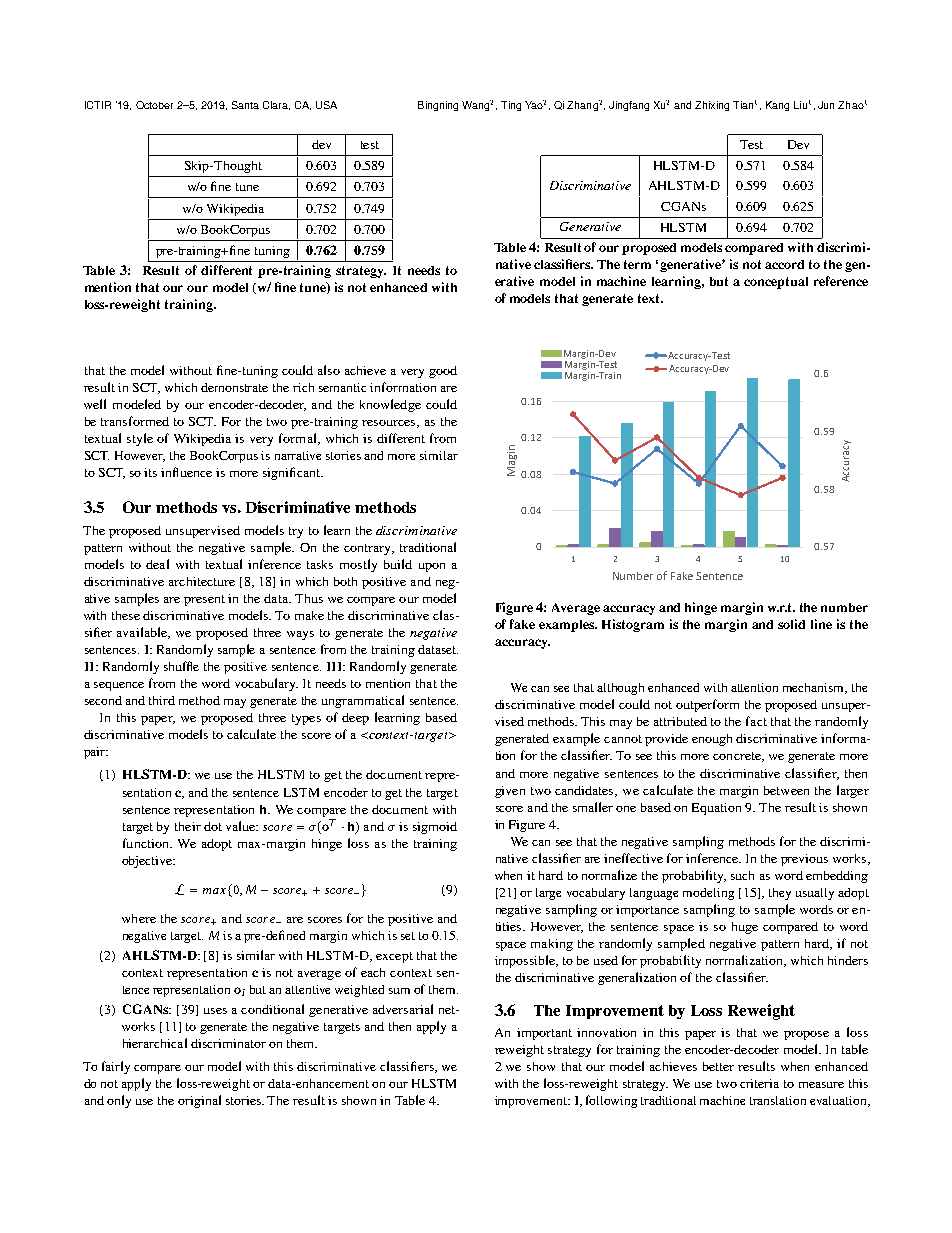 Image resolution: width=952 pixels, height=1233 pixels. I want to click on Ting, so click(511, 106).
